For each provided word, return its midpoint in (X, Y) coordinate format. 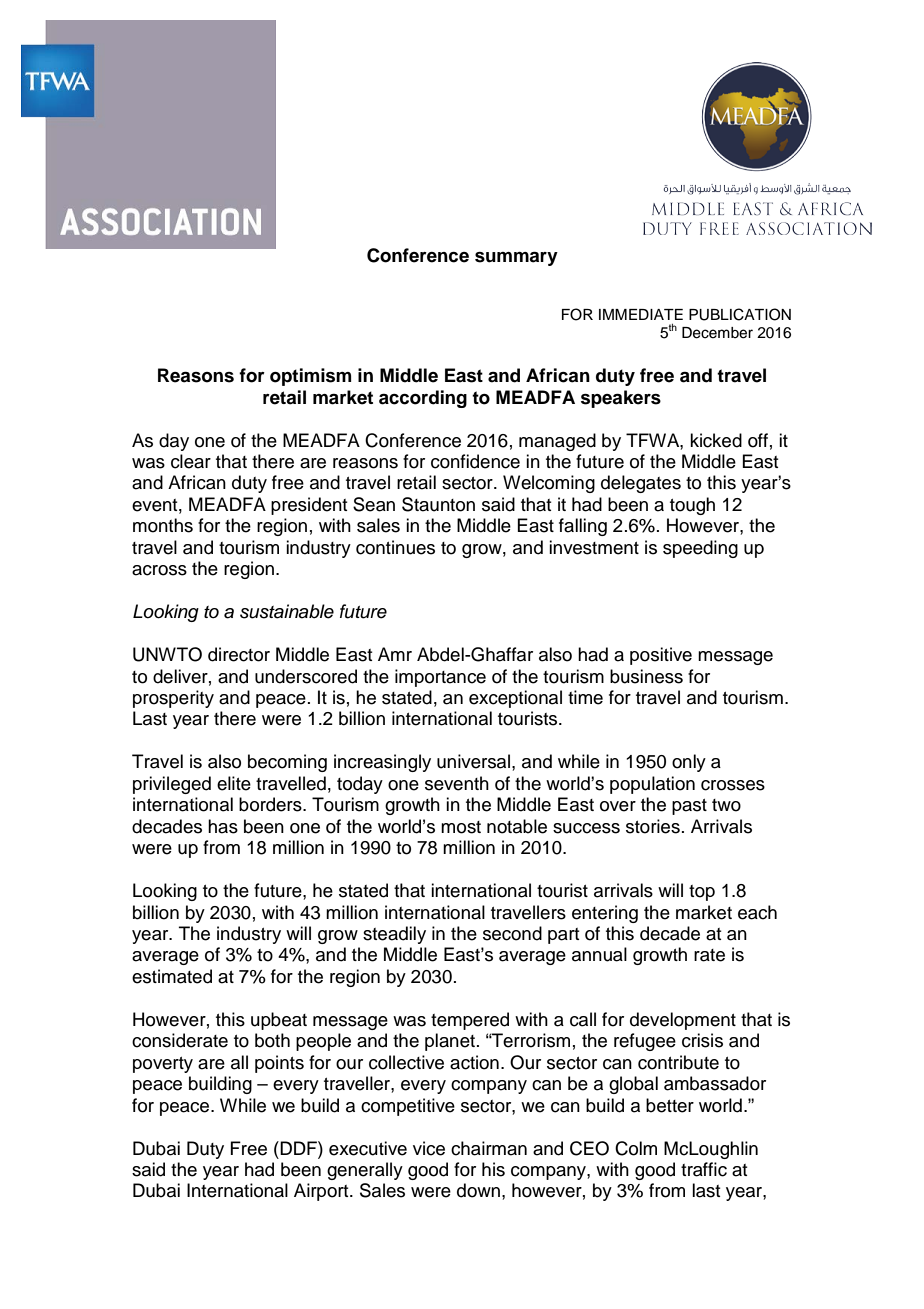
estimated (172, 976)
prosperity (173, 699)
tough (692, 506)
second (512, 933)
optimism (310, 377)
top (702, 893)
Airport (322, 1192)
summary (516, 258)
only (689, 763)
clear (191, 461)
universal (473, 761)
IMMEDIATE (641, 314)
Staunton (438, 504)
